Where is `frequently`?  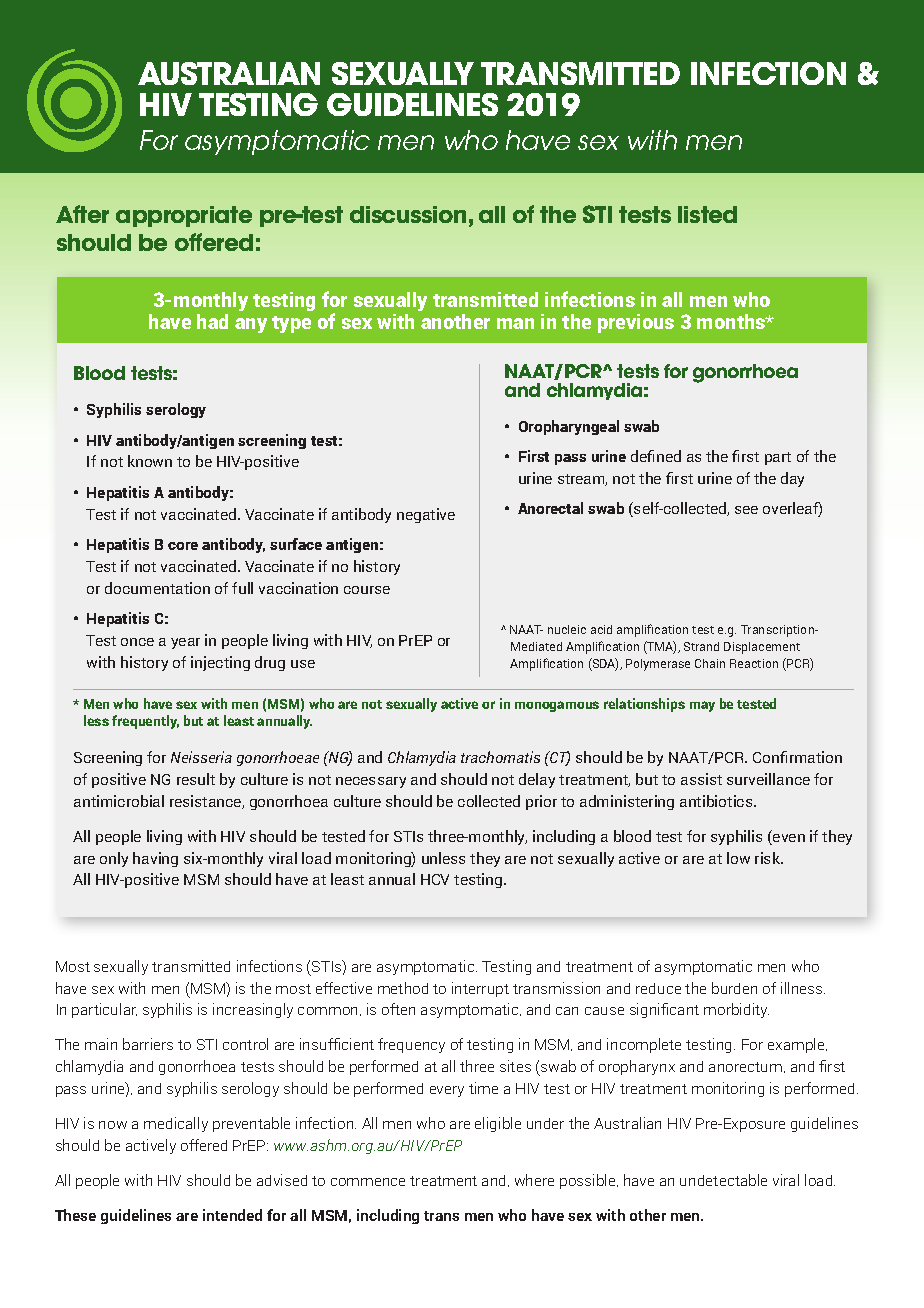 frequently is located at coordinates (145, 722).
